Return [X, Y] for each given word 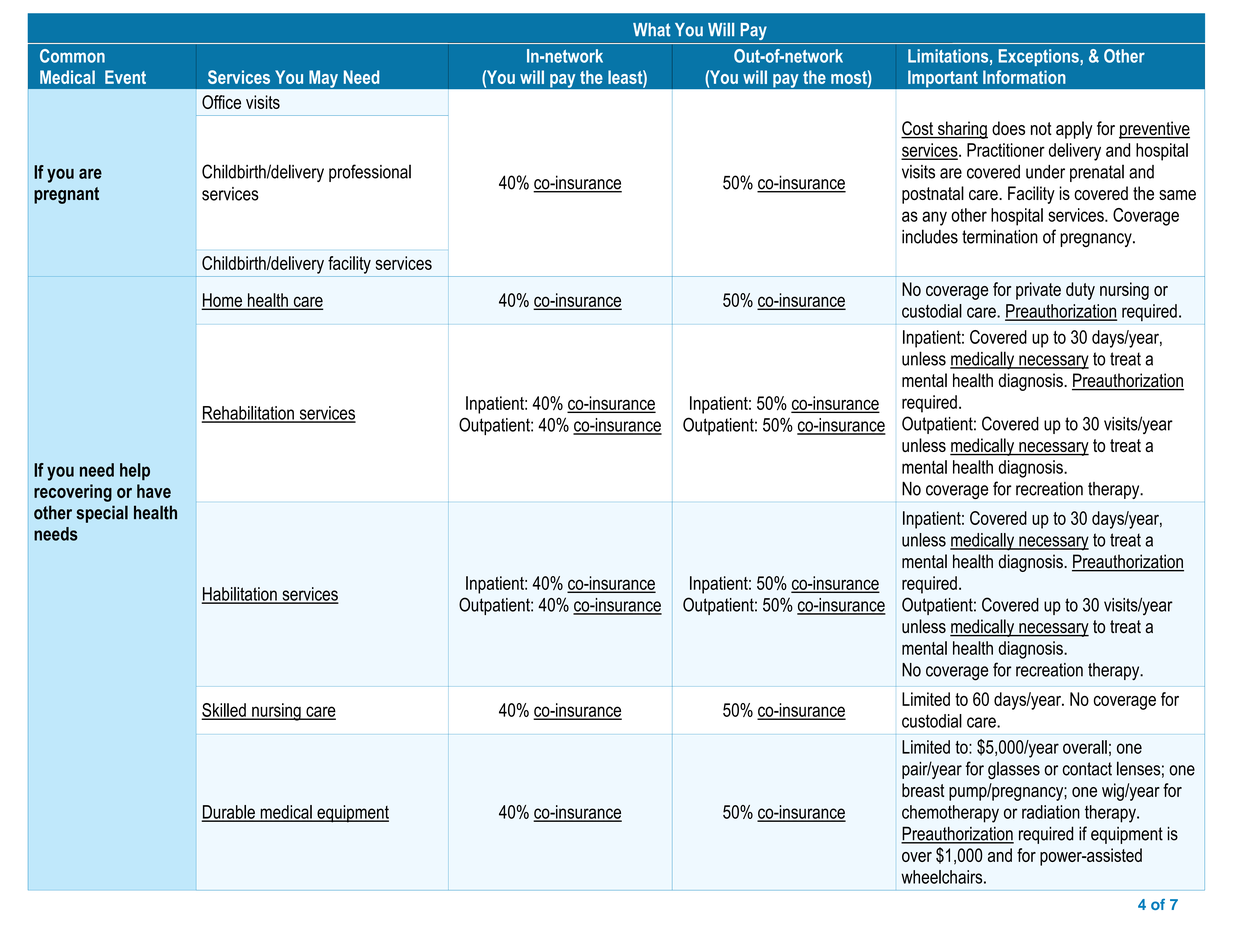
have [154, 491]
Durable [229, 813]
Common [72, 56]
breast [923, 790]
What [652, 30]
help [135, 472]
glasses [1014, 770]
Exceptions [1040, 57]
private [1038, 291]
